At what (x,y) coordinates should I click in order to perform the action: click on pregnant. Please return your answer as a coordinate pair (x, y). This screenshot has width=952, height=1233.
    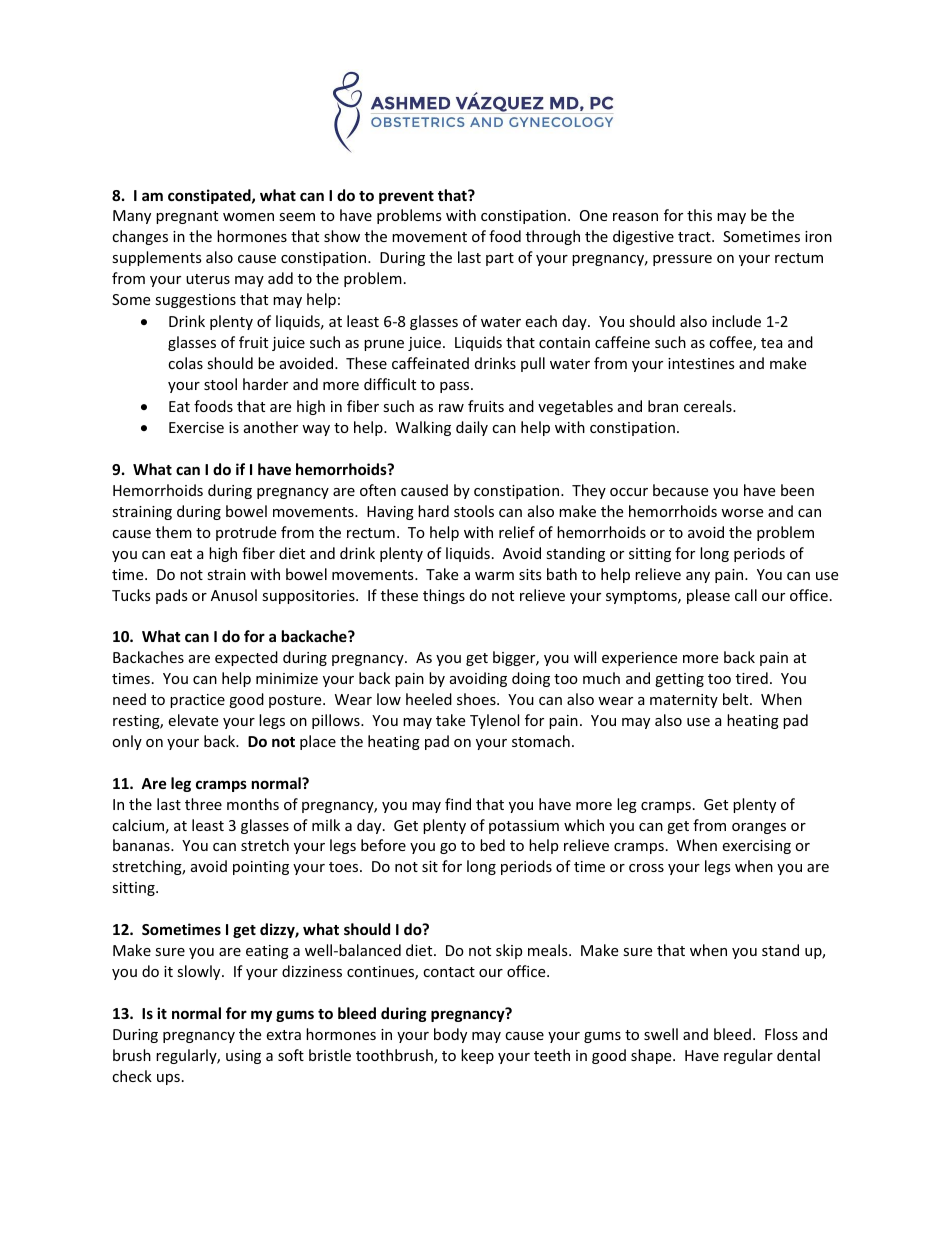
    Looking at the image, I should click on (187, 217).
